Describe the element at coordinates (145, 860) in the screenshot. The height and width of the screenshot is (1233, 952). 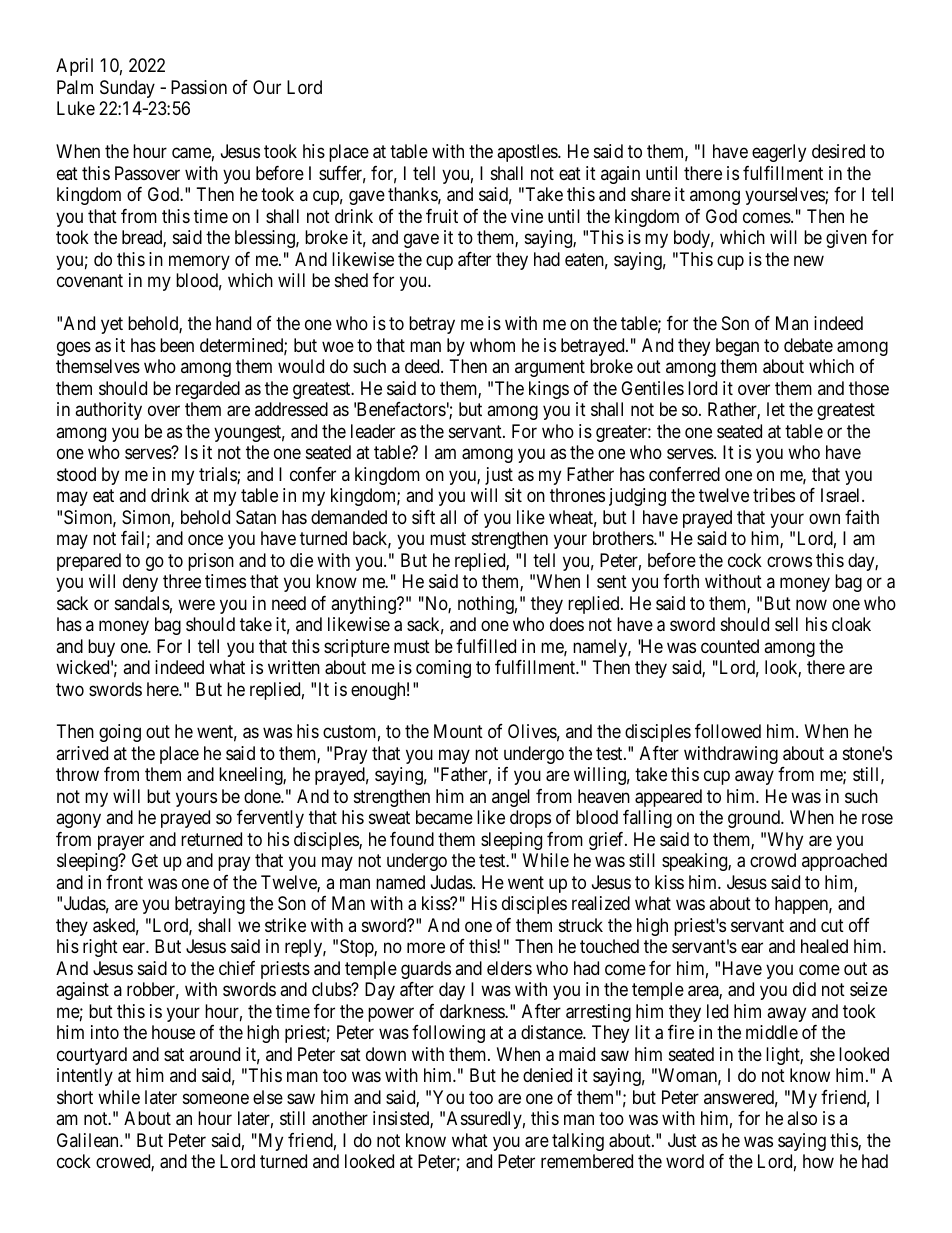
I see `Get` at that location.
